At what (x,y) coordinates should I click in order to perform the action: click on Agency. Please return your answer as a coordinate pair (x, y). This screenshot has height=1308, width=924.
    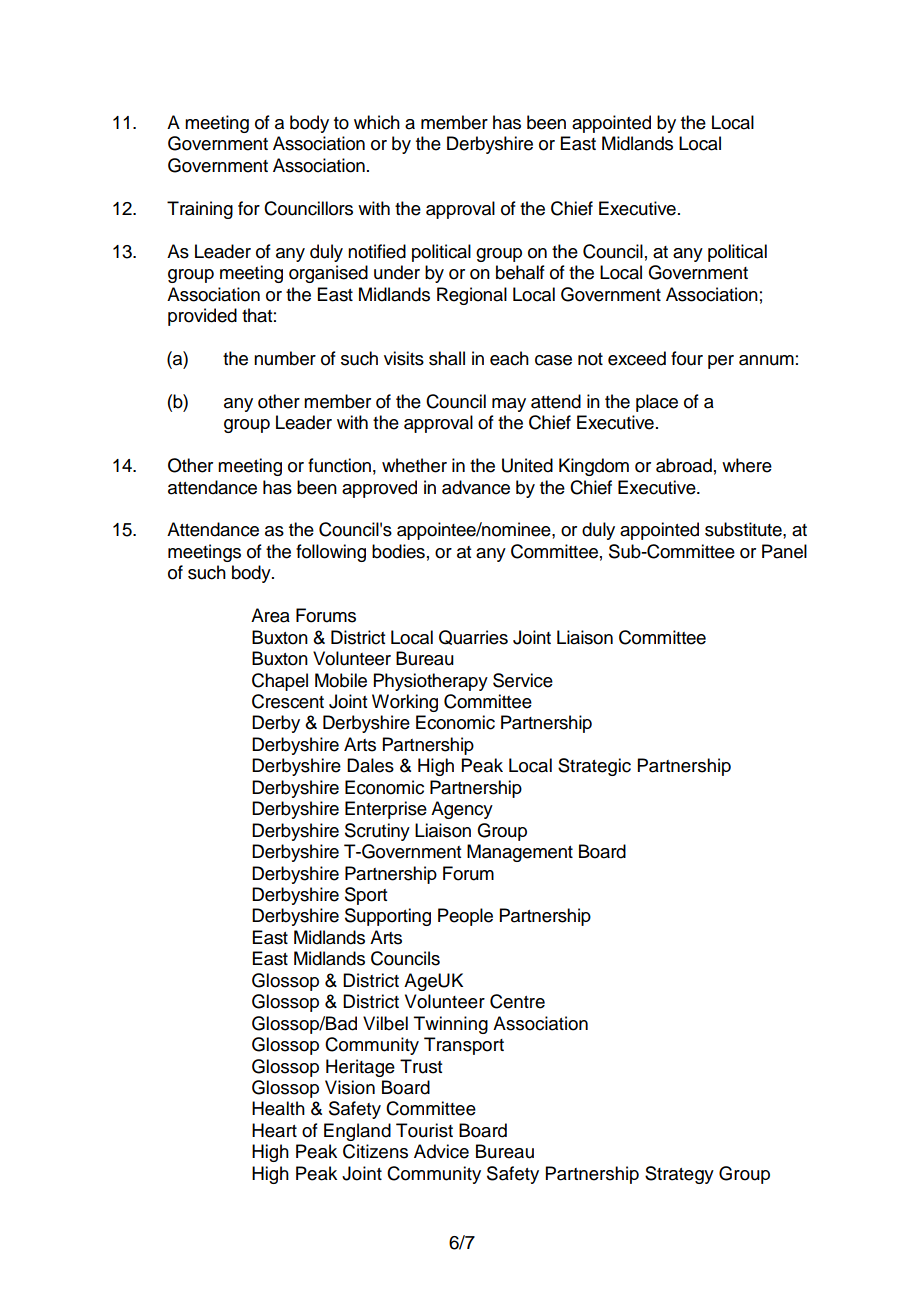
    Looking at the image, I should click on (462, 810).
